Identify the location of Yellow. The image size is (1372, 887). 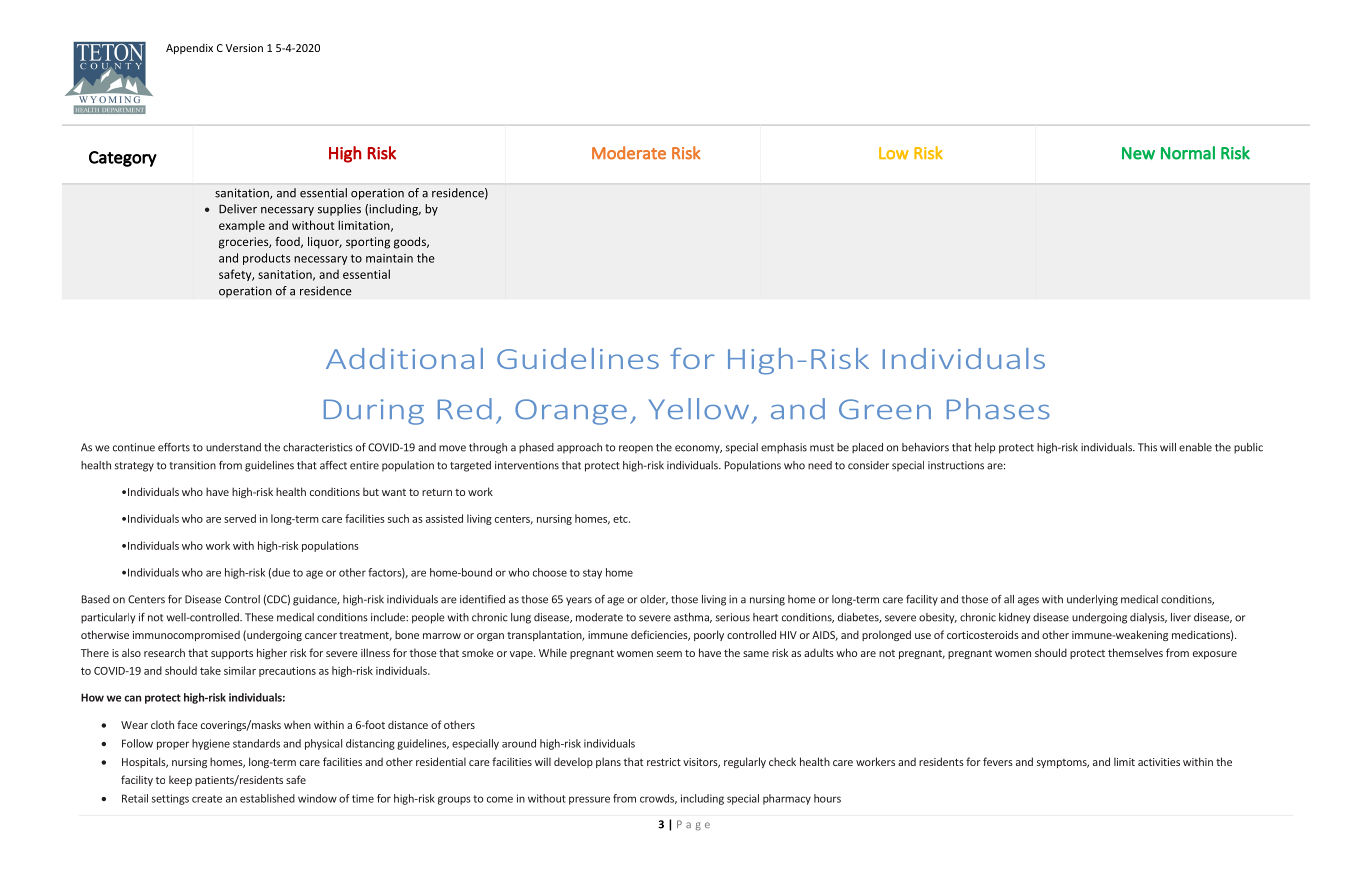
(699, 409).
